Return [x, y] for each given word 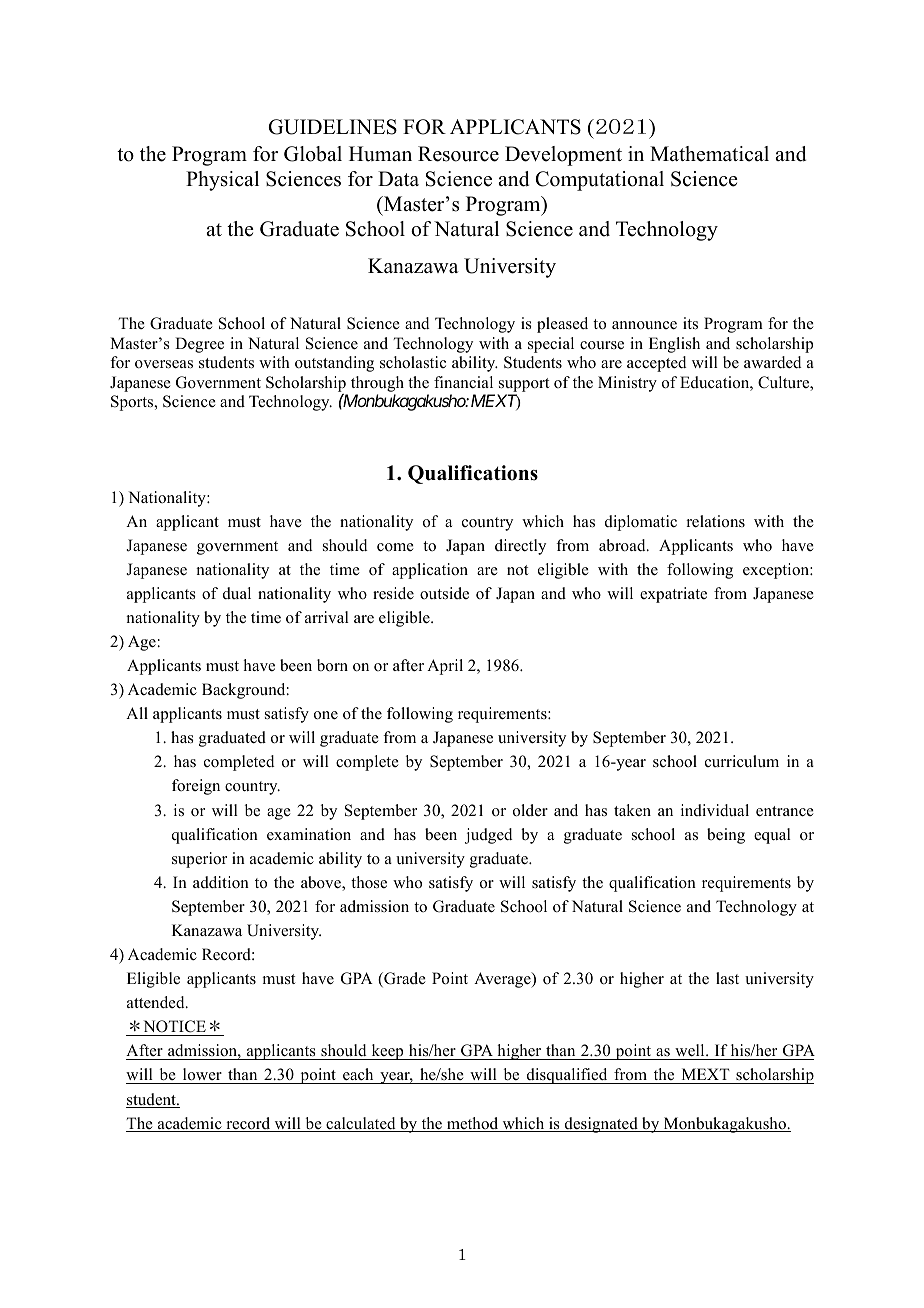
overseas [164, 364]
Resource [458, 154]
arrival [327, 617]
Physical [222, 181]
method [472, 1124]
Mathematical [709, 154]
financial [463, 382]
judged [489, 836]
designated [601, 1125]
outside [444, 593]
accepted [657, 364]
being [726, 836]
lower [202, 1076]
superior [199, 860]
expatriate [673, 595]
